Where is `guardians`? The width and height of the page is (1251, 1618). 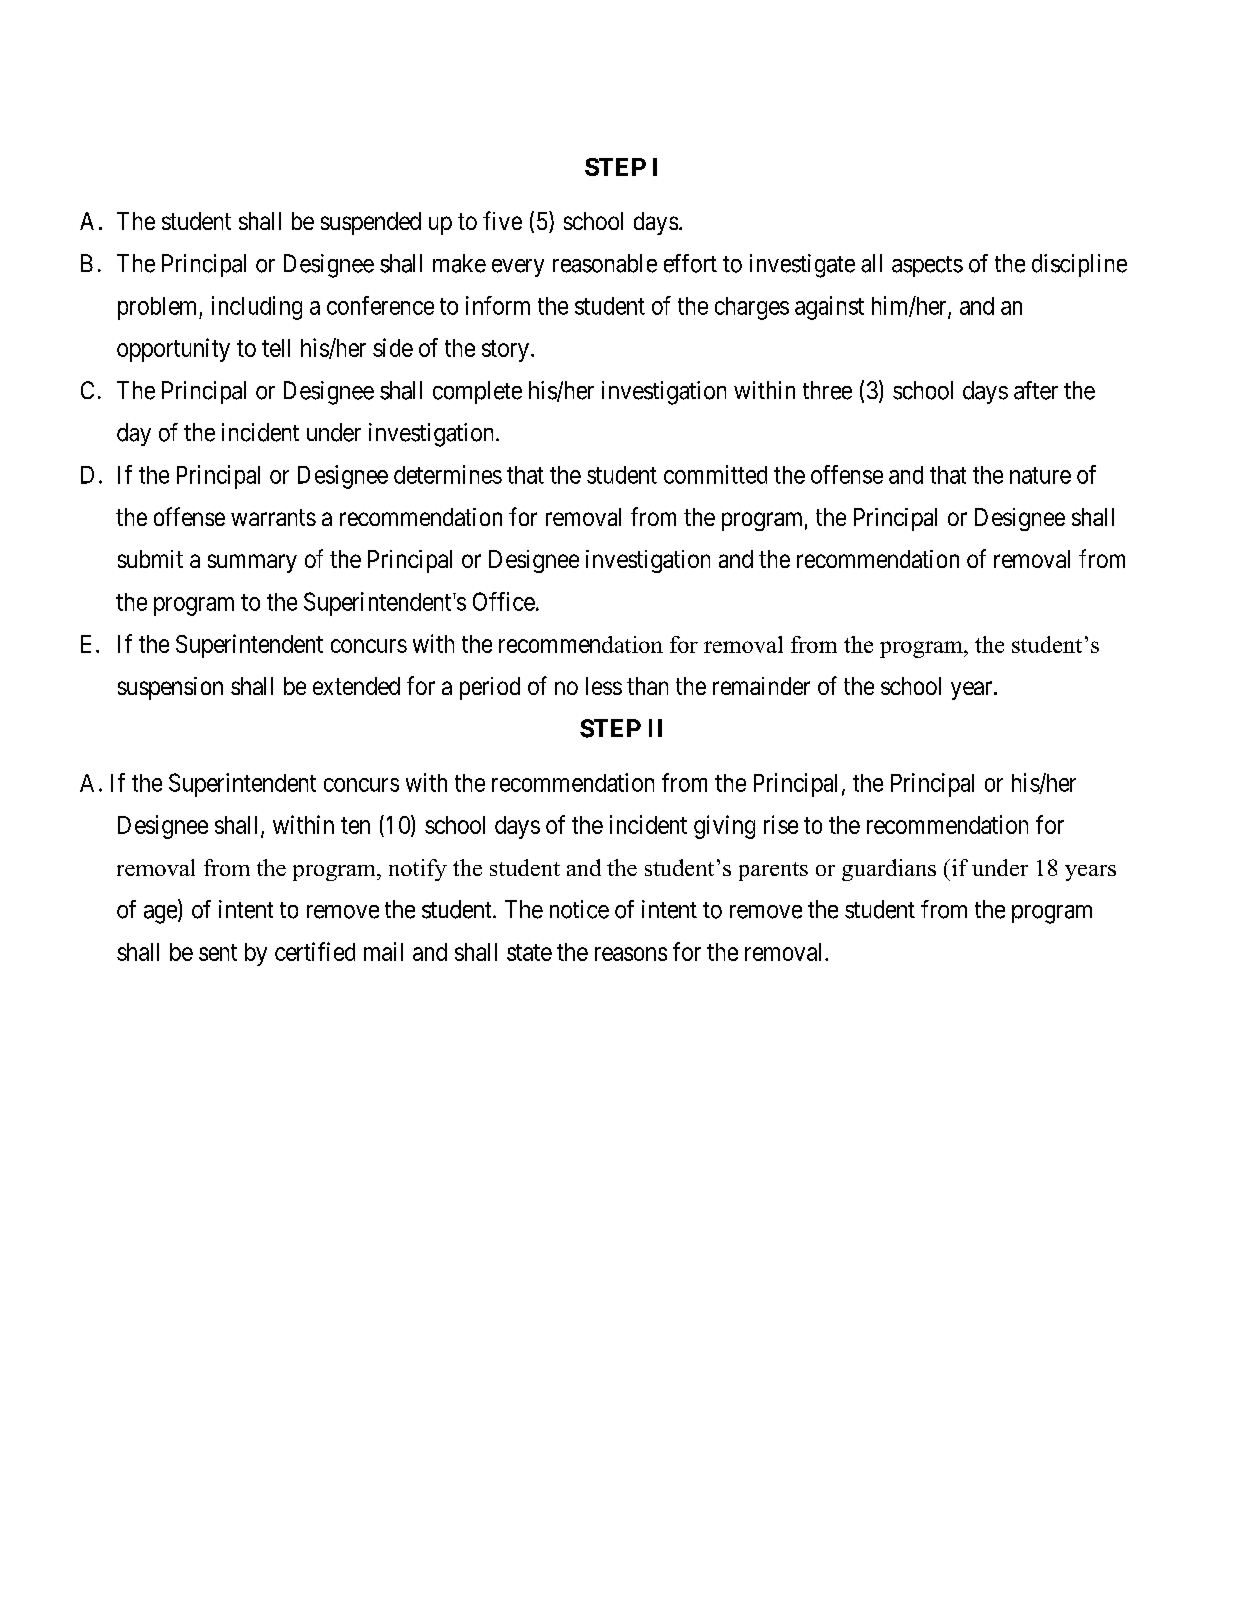 guardians is located at coordinates (889, 870).
